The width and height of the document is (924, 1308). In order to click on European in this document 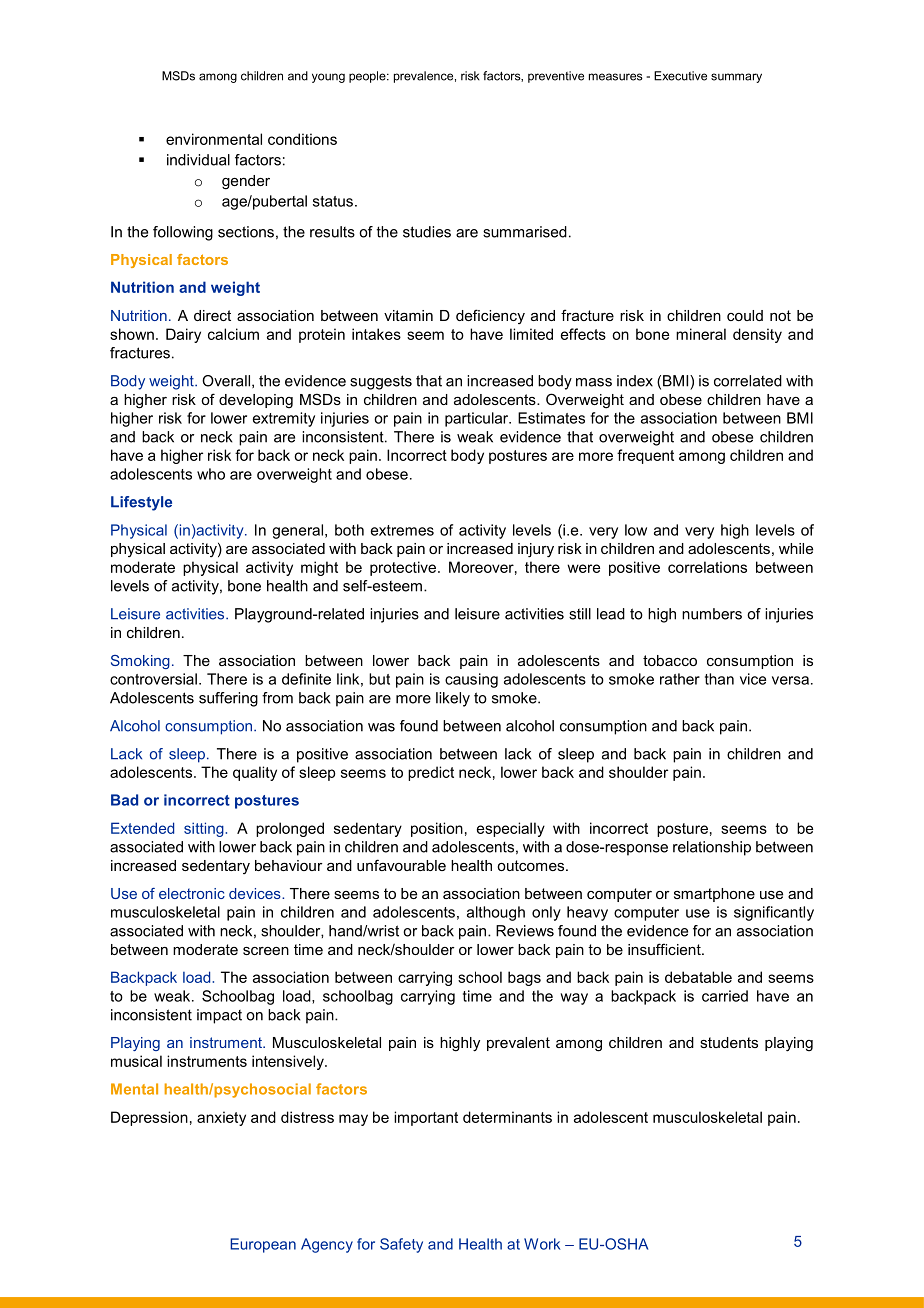, I will do `click(263, 1245)`.
